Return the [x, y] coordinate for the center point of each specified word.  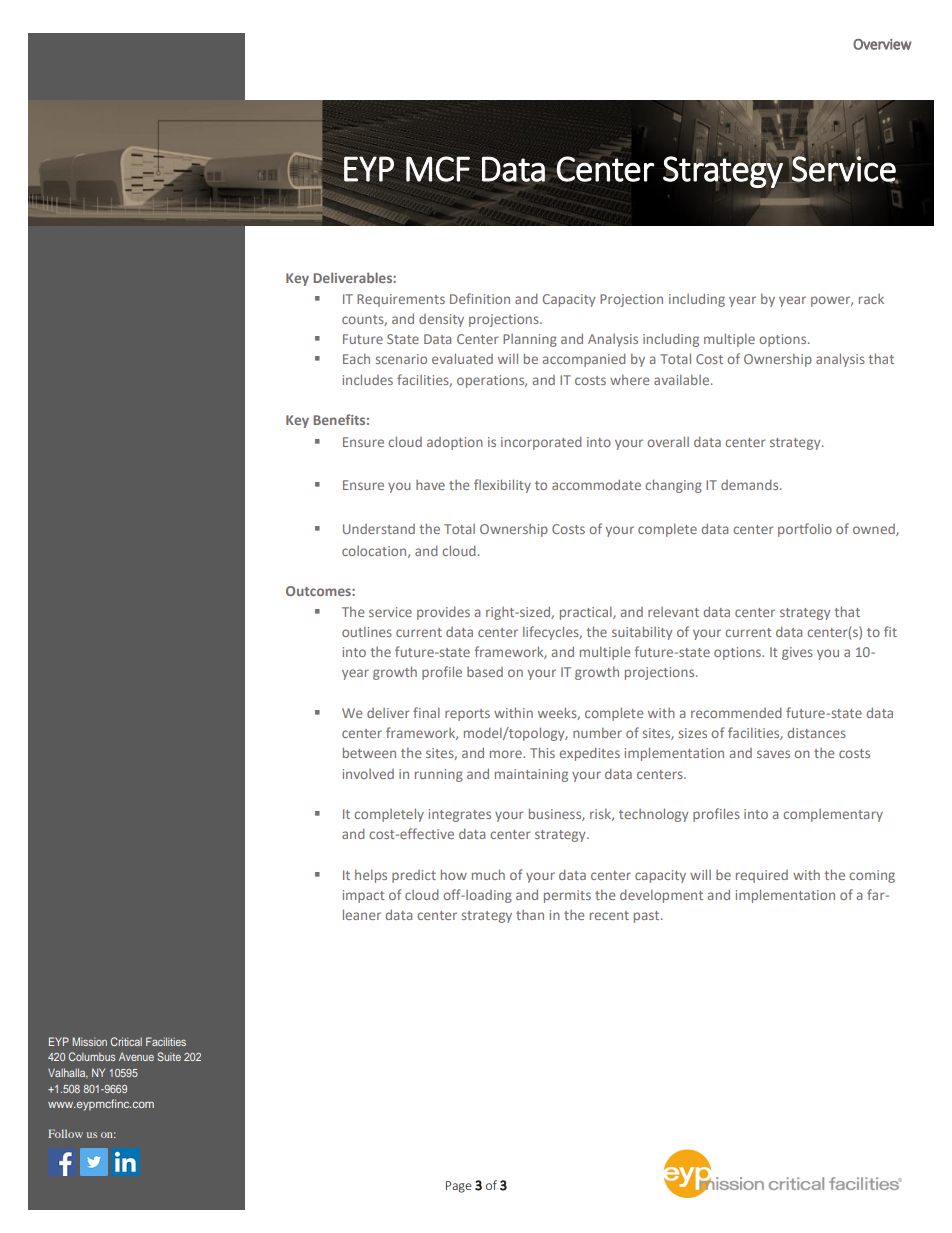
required [762, 876]
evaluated [462, 358]
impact [364, 896]
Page [458, 1187]
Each [356, 359]
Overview [882, 44]
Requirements [401, 300]
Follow [65, 1133]
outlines [367, 632]
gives [797, 653]
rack [871, 299]
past [648, 917]
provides [443, 613]
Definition [480, 298]
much [488, 874]
